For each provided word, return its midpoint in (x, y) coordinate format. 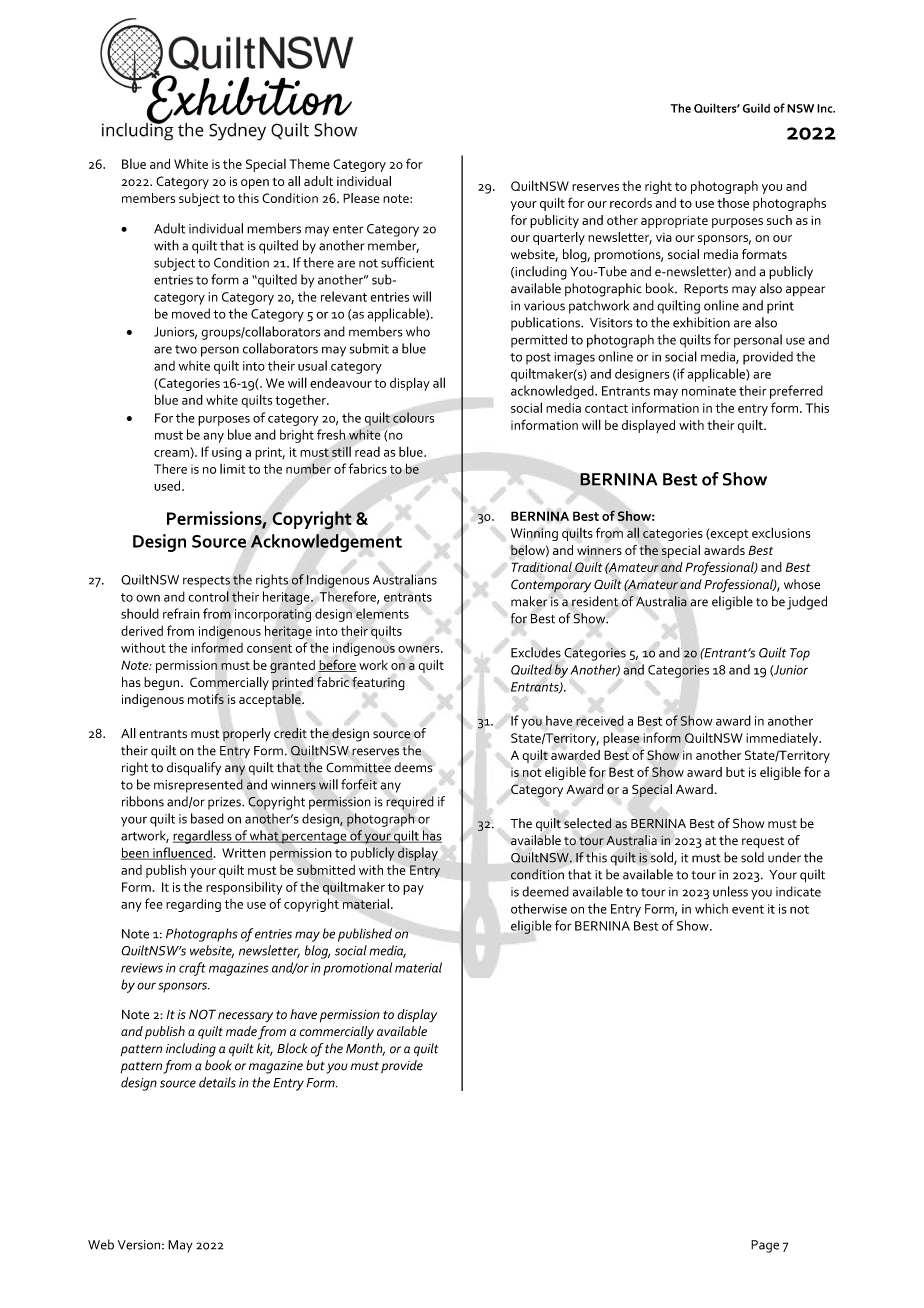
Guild (756, 108)
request (763, 842)
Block (292, 1048)
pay (413, 890)
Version (139, 1245)
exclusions (781, 532)
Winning (534, 534)
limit (232, 469)
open (255, 184)
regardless (203, 837)
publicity (554, 221)
